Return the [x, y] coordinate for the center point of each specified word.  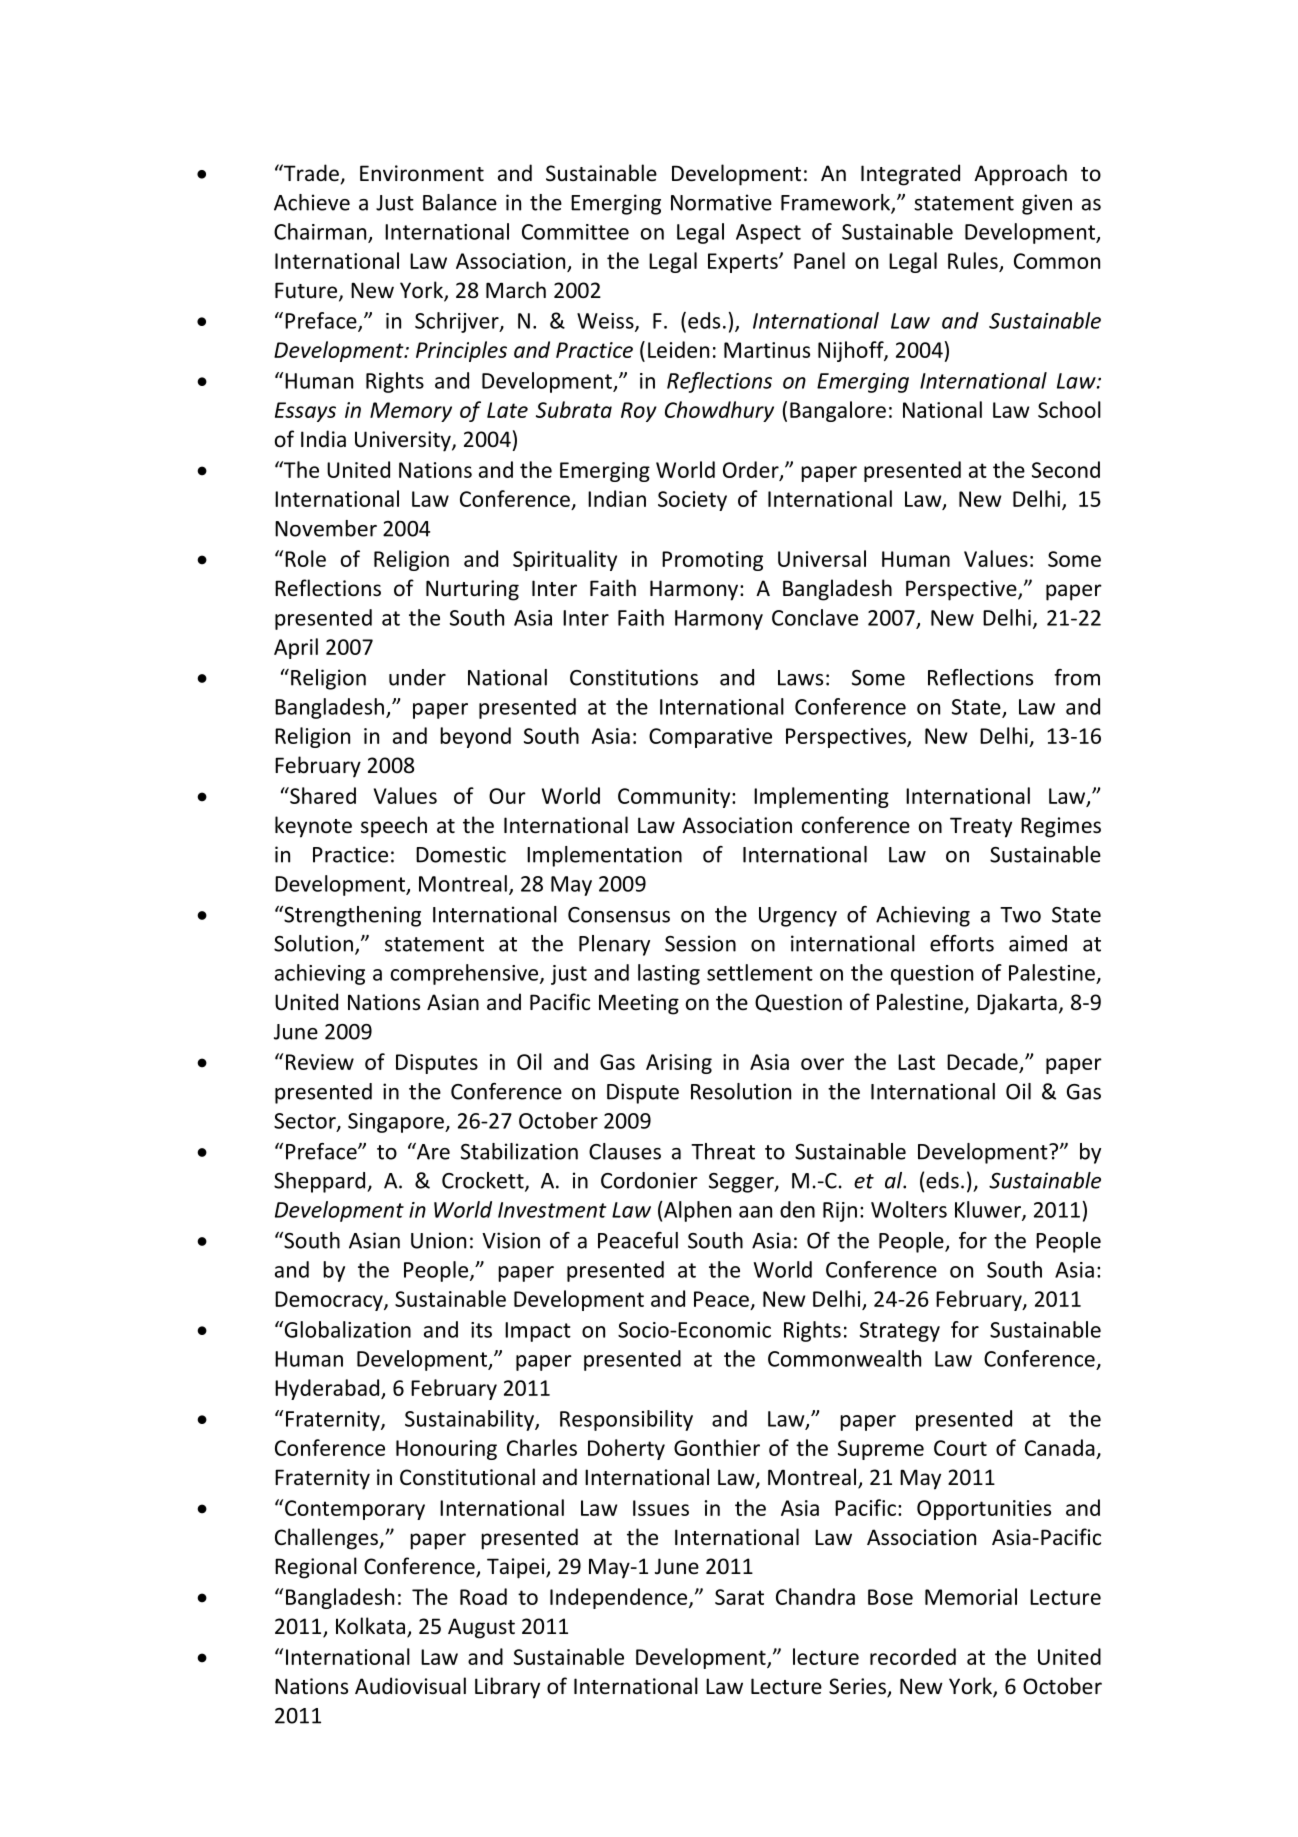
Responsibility [626, 1420]
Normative [721, 202]
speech [394, 827]
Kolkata [370, 1626]
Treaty [981, 827]
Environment [422, 173]
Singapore [397, 1123]
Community [675, 798]
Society [692, 501]
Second [1066, 469]
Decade [983, 1063]
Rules [973, 260]
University [404, 441]
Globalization [346, 1329]
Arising [679, 1064]
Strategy [900, 1332]
